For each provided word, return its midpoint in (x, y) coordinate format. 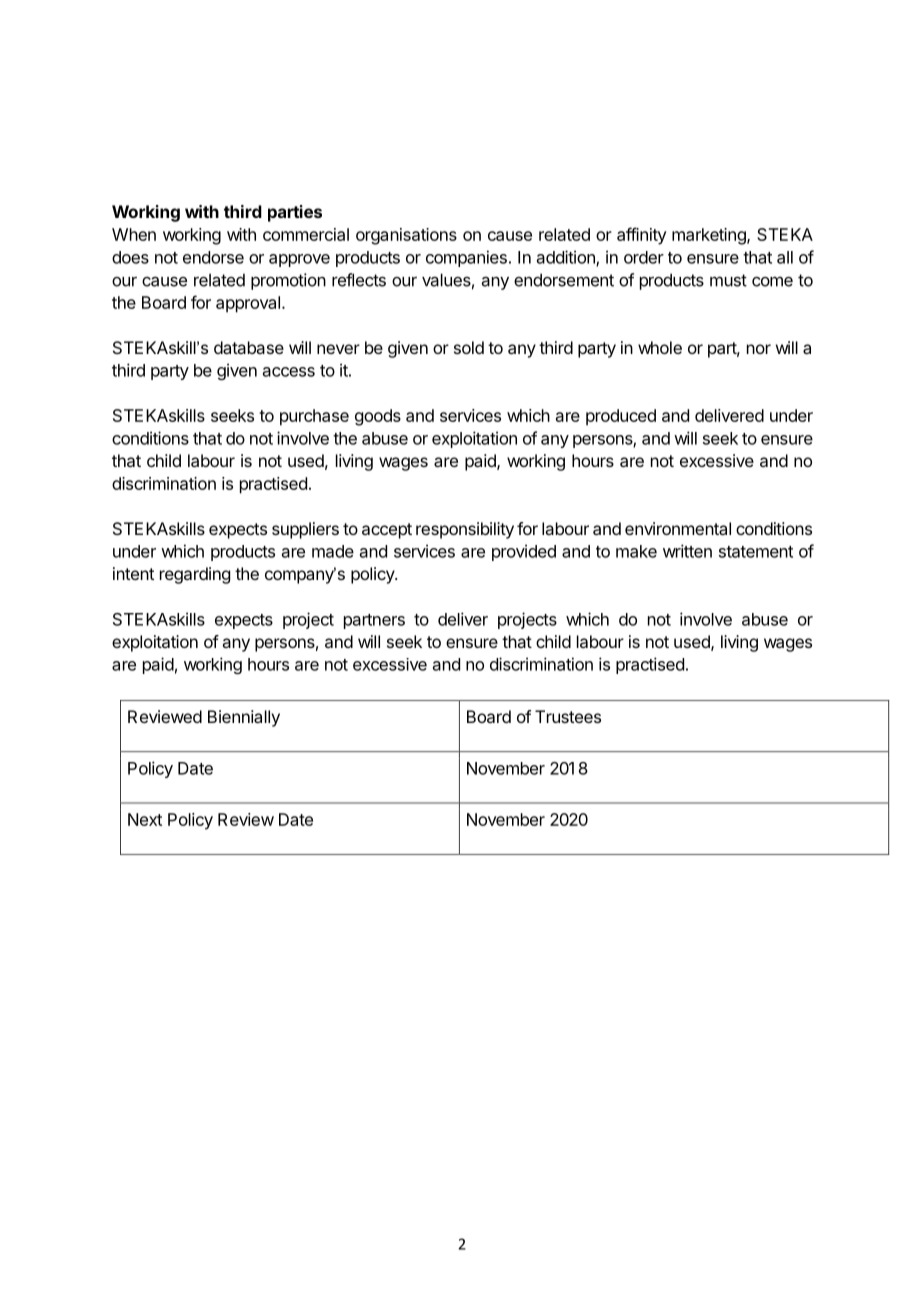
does (130, 257)
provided (524, 552)
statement (756, 552)
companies (466, 258)
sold (469, 347)
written (687, 551)
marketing (710, 236)
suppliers (305, 530)
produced (621, 417)
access (289, 372)
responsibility (465, 530)
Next (145, 819)
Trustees (568, 716)
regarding (195, 575)
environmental (678, 528)
